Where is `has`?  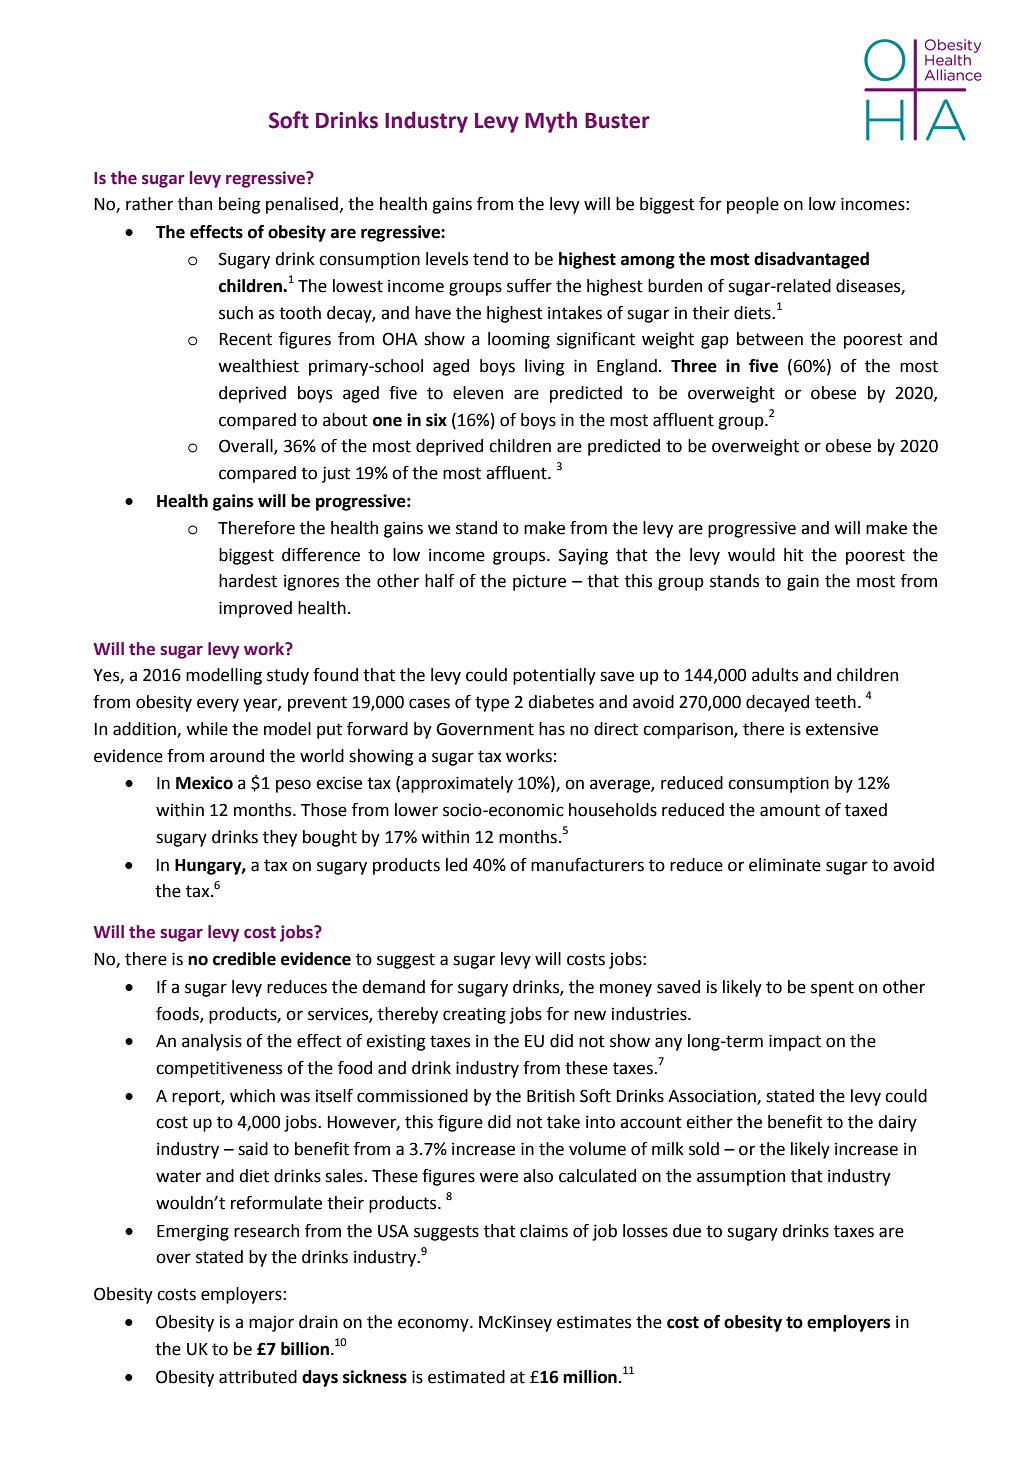
has is located at coordinates (552, 729).
